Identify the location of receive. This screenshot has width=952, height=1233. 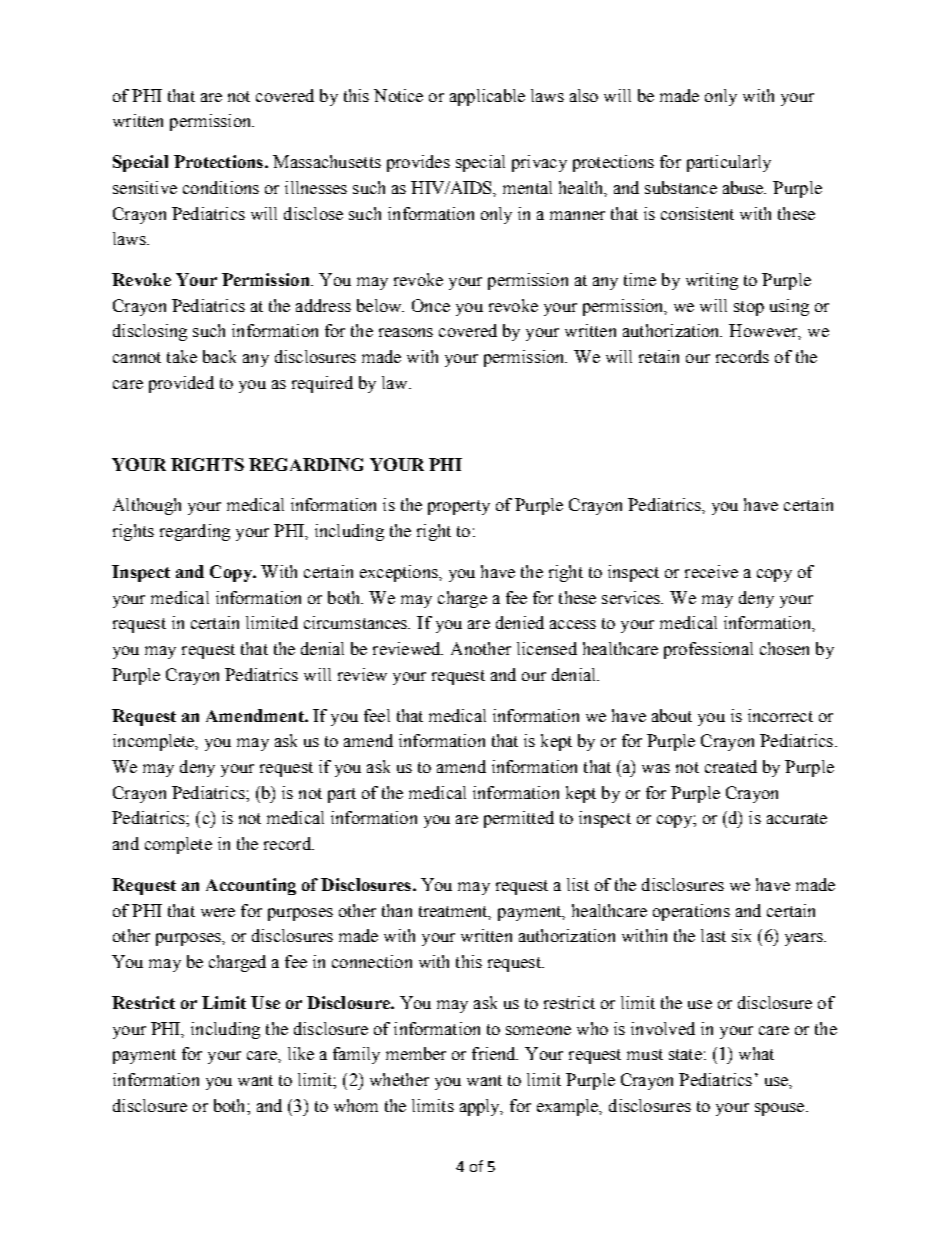
(711, 571).
